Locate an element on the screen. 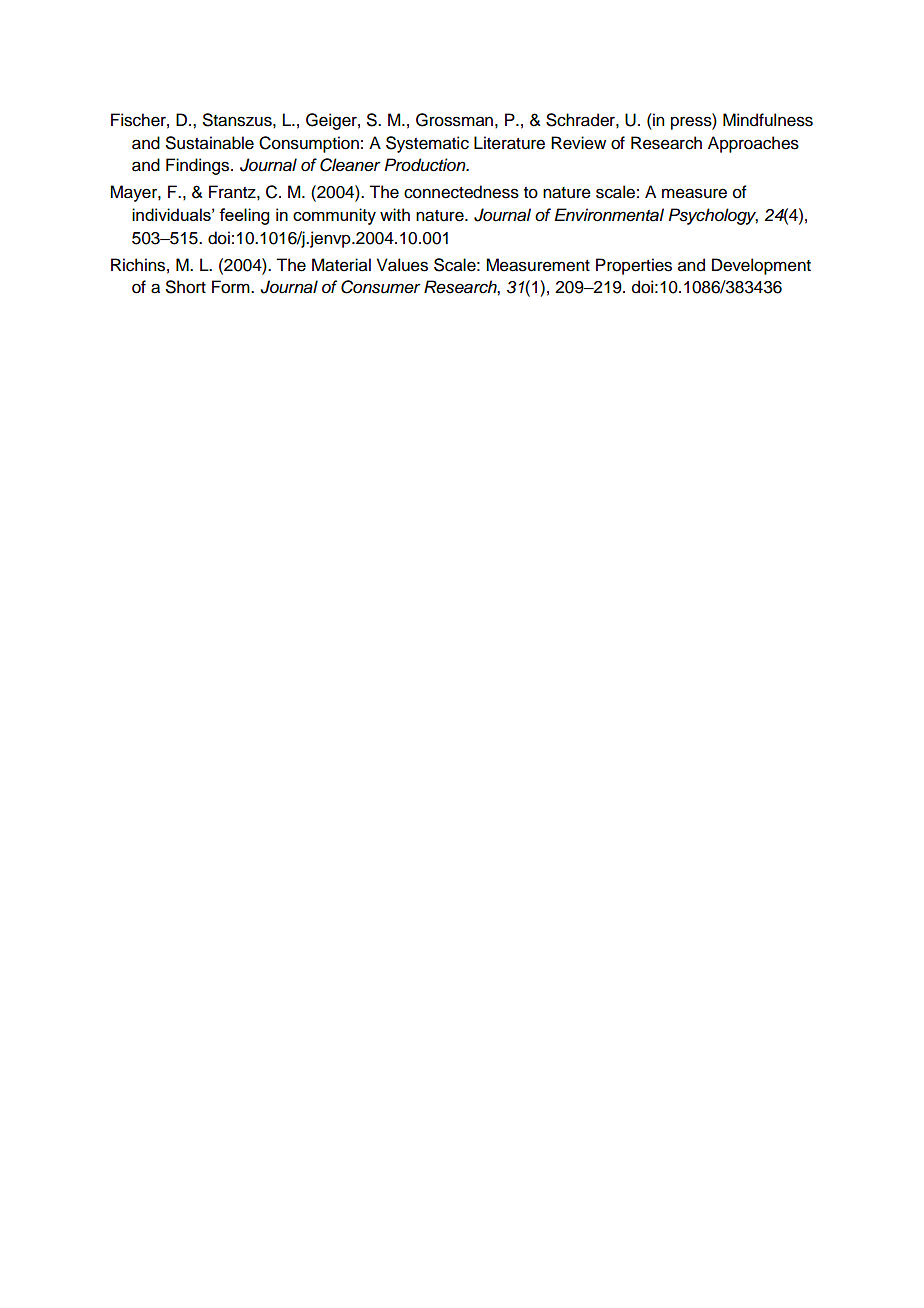 This screenshot has width=924, height=1308. Psychology is located at coordinates (713, 216).
